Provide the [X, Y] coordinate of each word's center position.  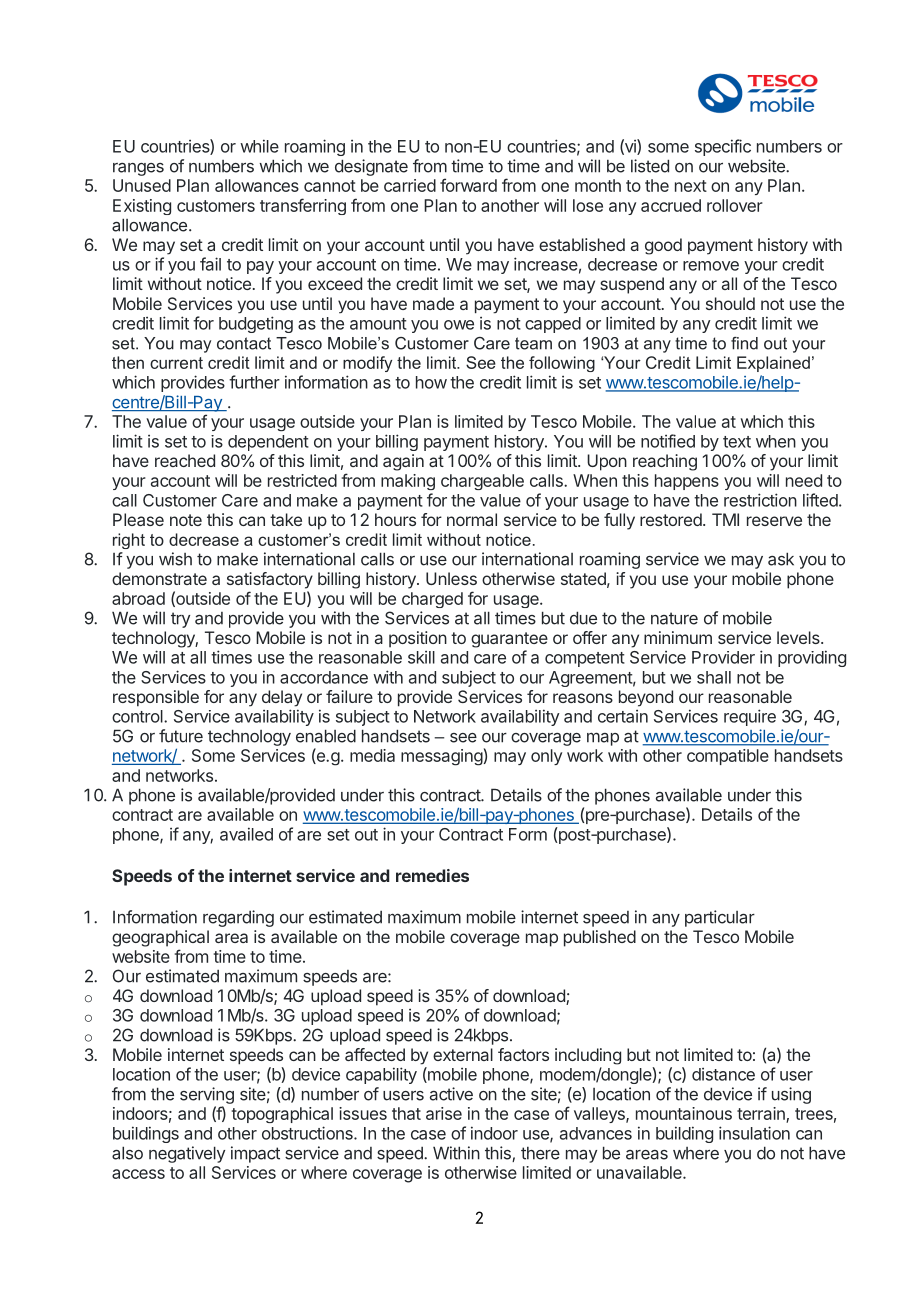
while [259, 146]
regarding [238, 918]
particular [720, 918]
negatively [187, 1154]
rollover [735, 205]
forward [468, 185]
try [180, 620]
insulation [754, 1133]
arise [444, 1113]
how [431, 382]
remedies [432, 875]
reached [185, 460]
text [737, 442]
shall [714, 677]
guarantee [509, 640]
